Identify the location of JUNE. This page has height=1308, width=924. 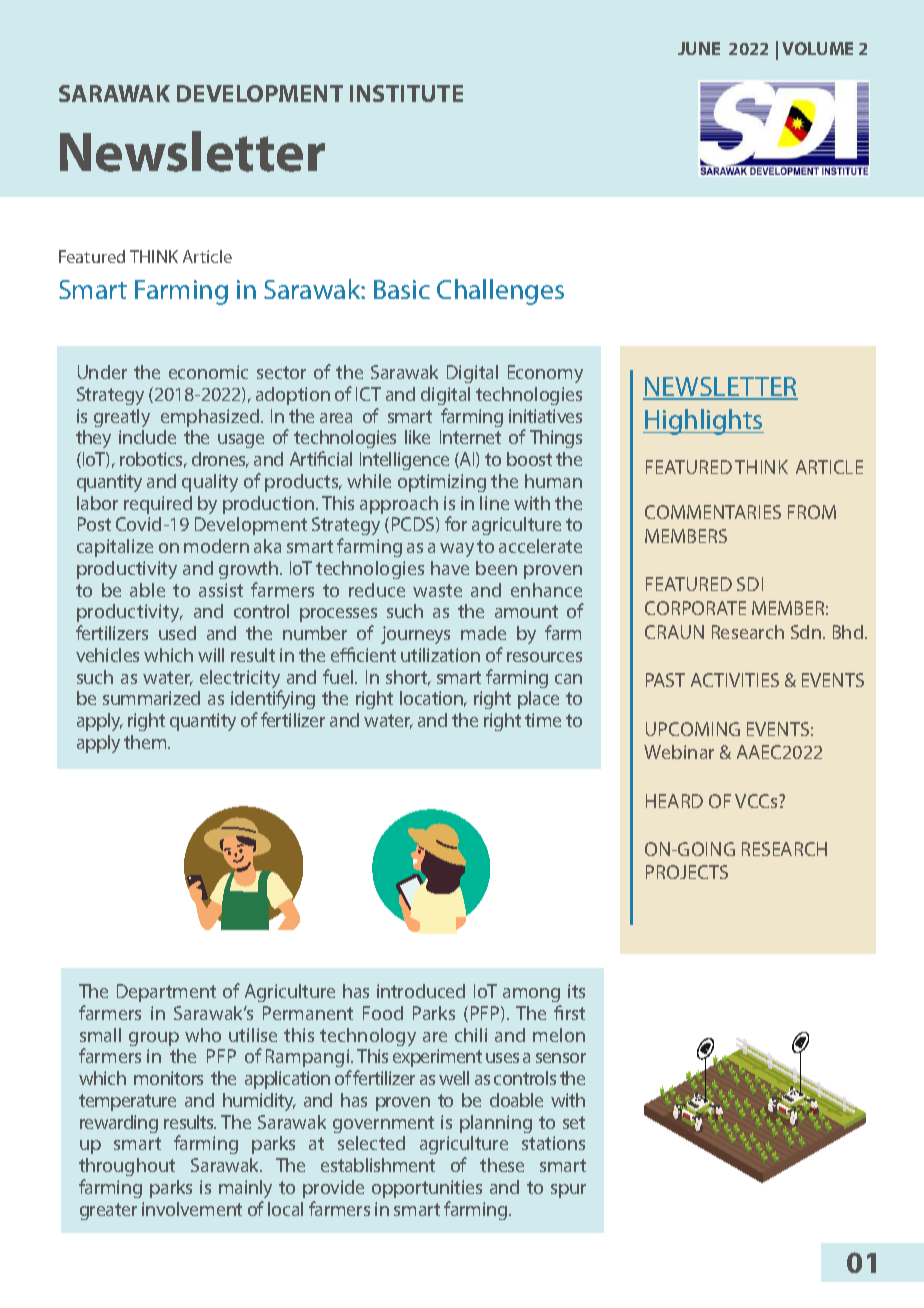
(699, 48).
